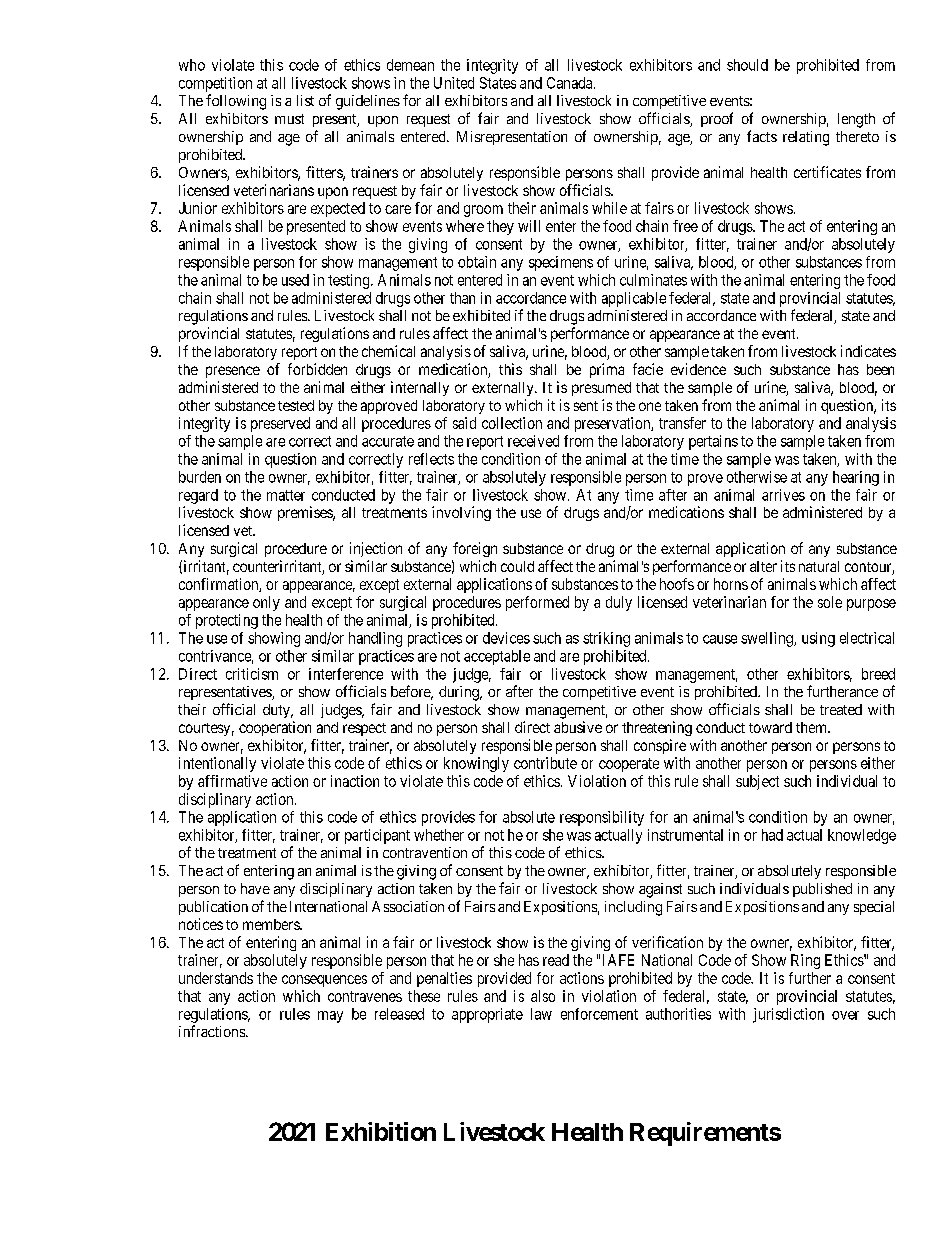 This screenshot has height=1233, width=952. I want to click on Exhibition, so click(381, 1131).
